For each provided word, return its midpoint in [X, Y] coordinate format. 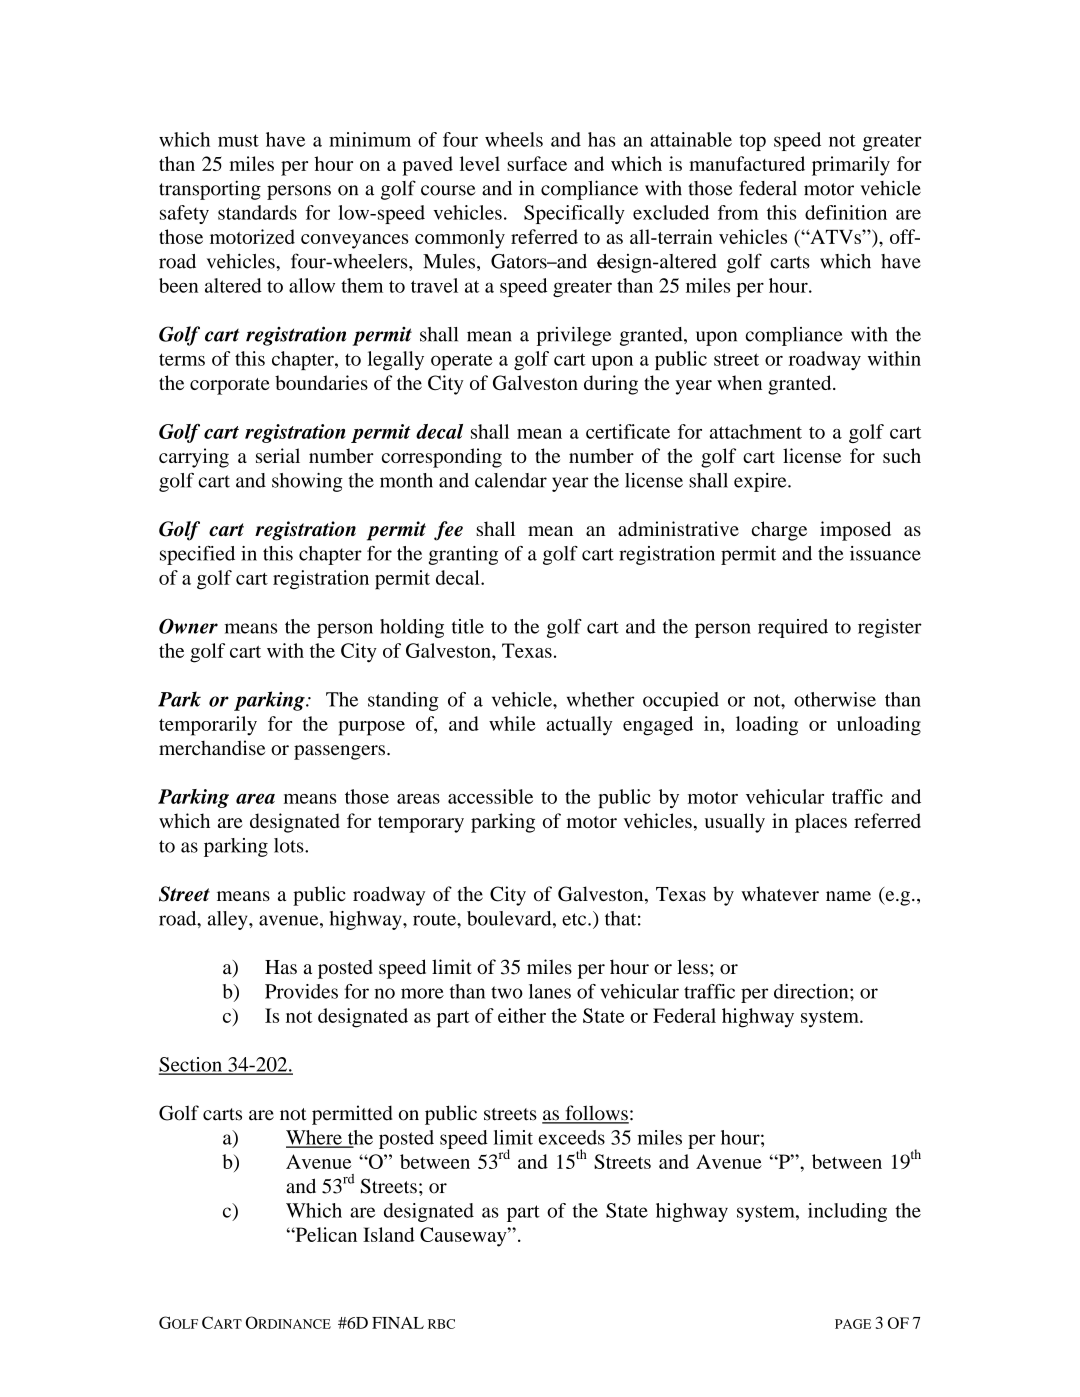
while [512, 723]
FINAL [398, 1323]
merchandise [212, 748]
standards [257, 212]
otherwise [835, 699]
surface [537, 163]
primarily [851, 166]
